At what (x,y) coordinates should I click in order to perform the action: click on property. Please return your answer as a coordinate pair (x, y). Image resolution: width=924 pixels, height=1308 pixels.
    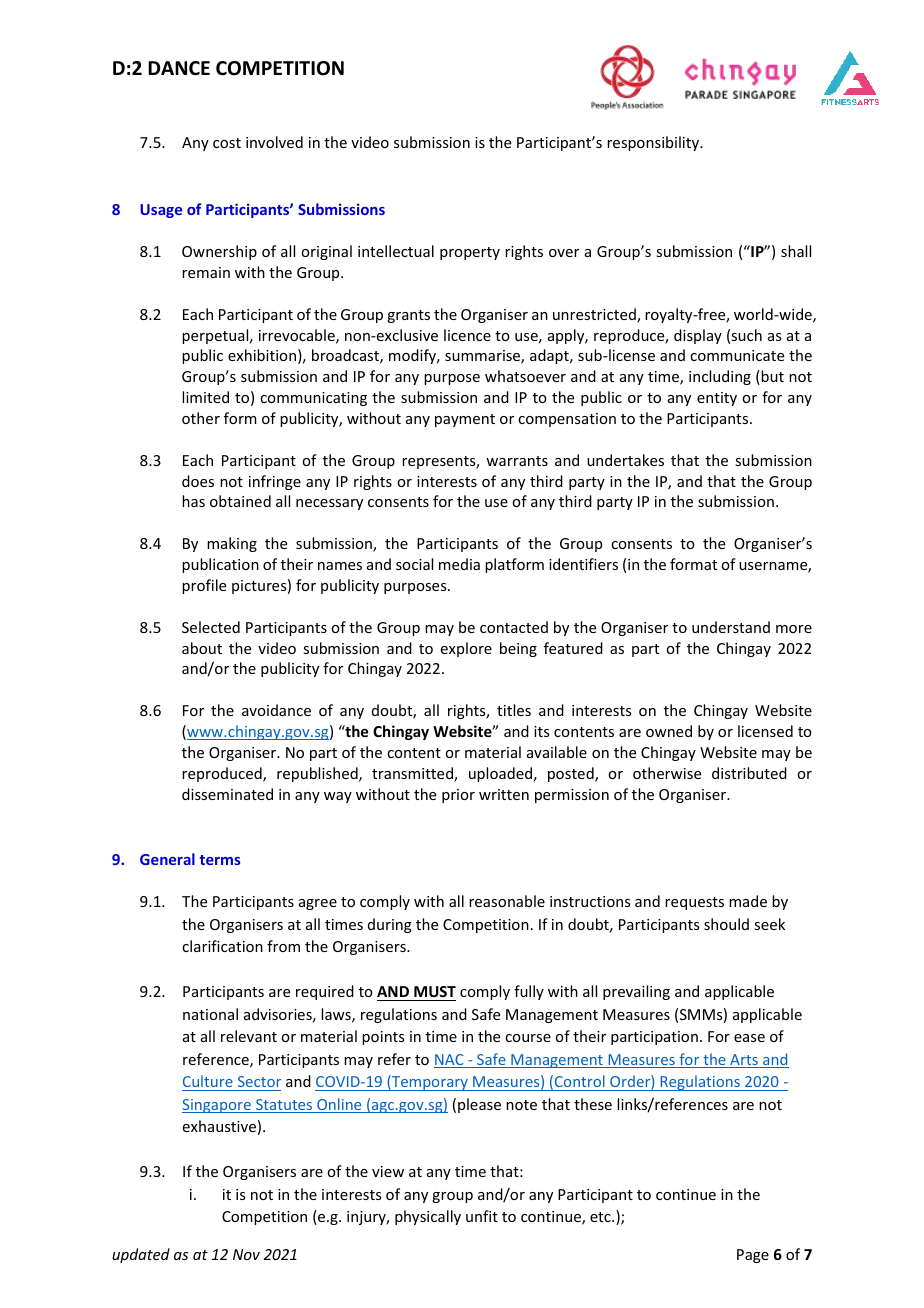
    Looking at the image, I should click on (470, 253).
